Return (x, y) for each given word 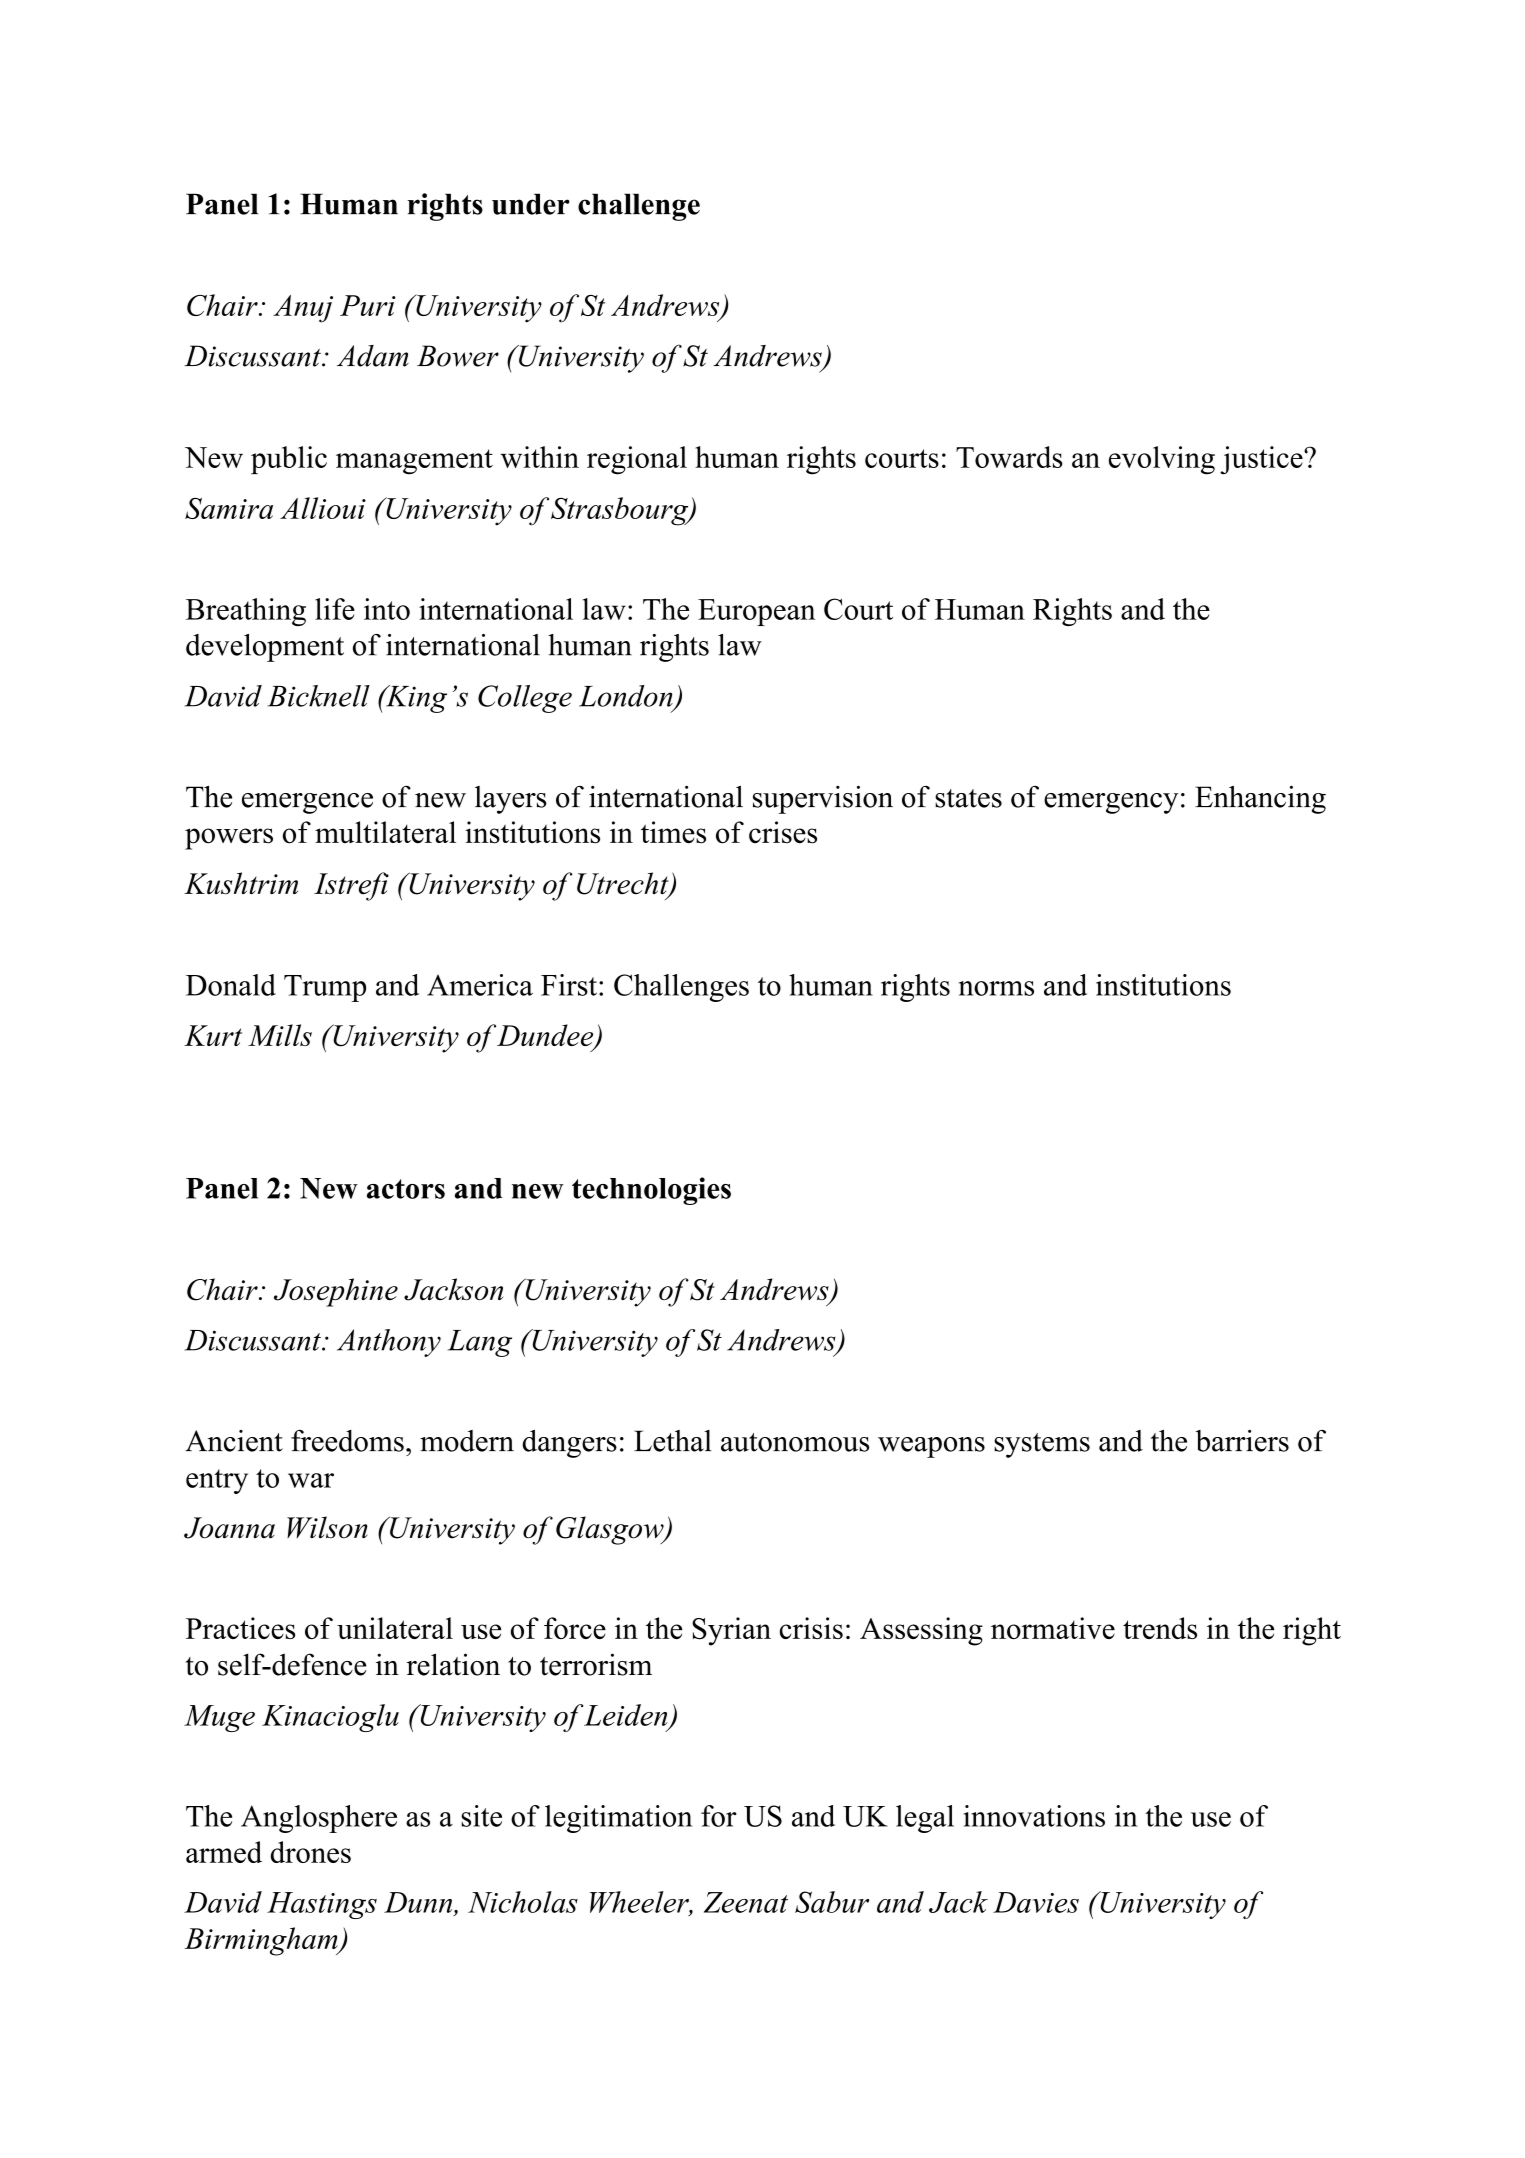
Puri (368, 305)
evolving (1162, 460)
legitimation (618, 1819)
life (335, 609)
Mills (280, 1035)
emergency (1111, 803)
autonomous (795, 1442)
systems (1042, 1445)
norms (996, 988)
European (757, 612)
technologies (651, 1191)
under (531, 204)
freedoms (347, 1441)
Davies (1036, 1902)
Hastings (322, 1905)
